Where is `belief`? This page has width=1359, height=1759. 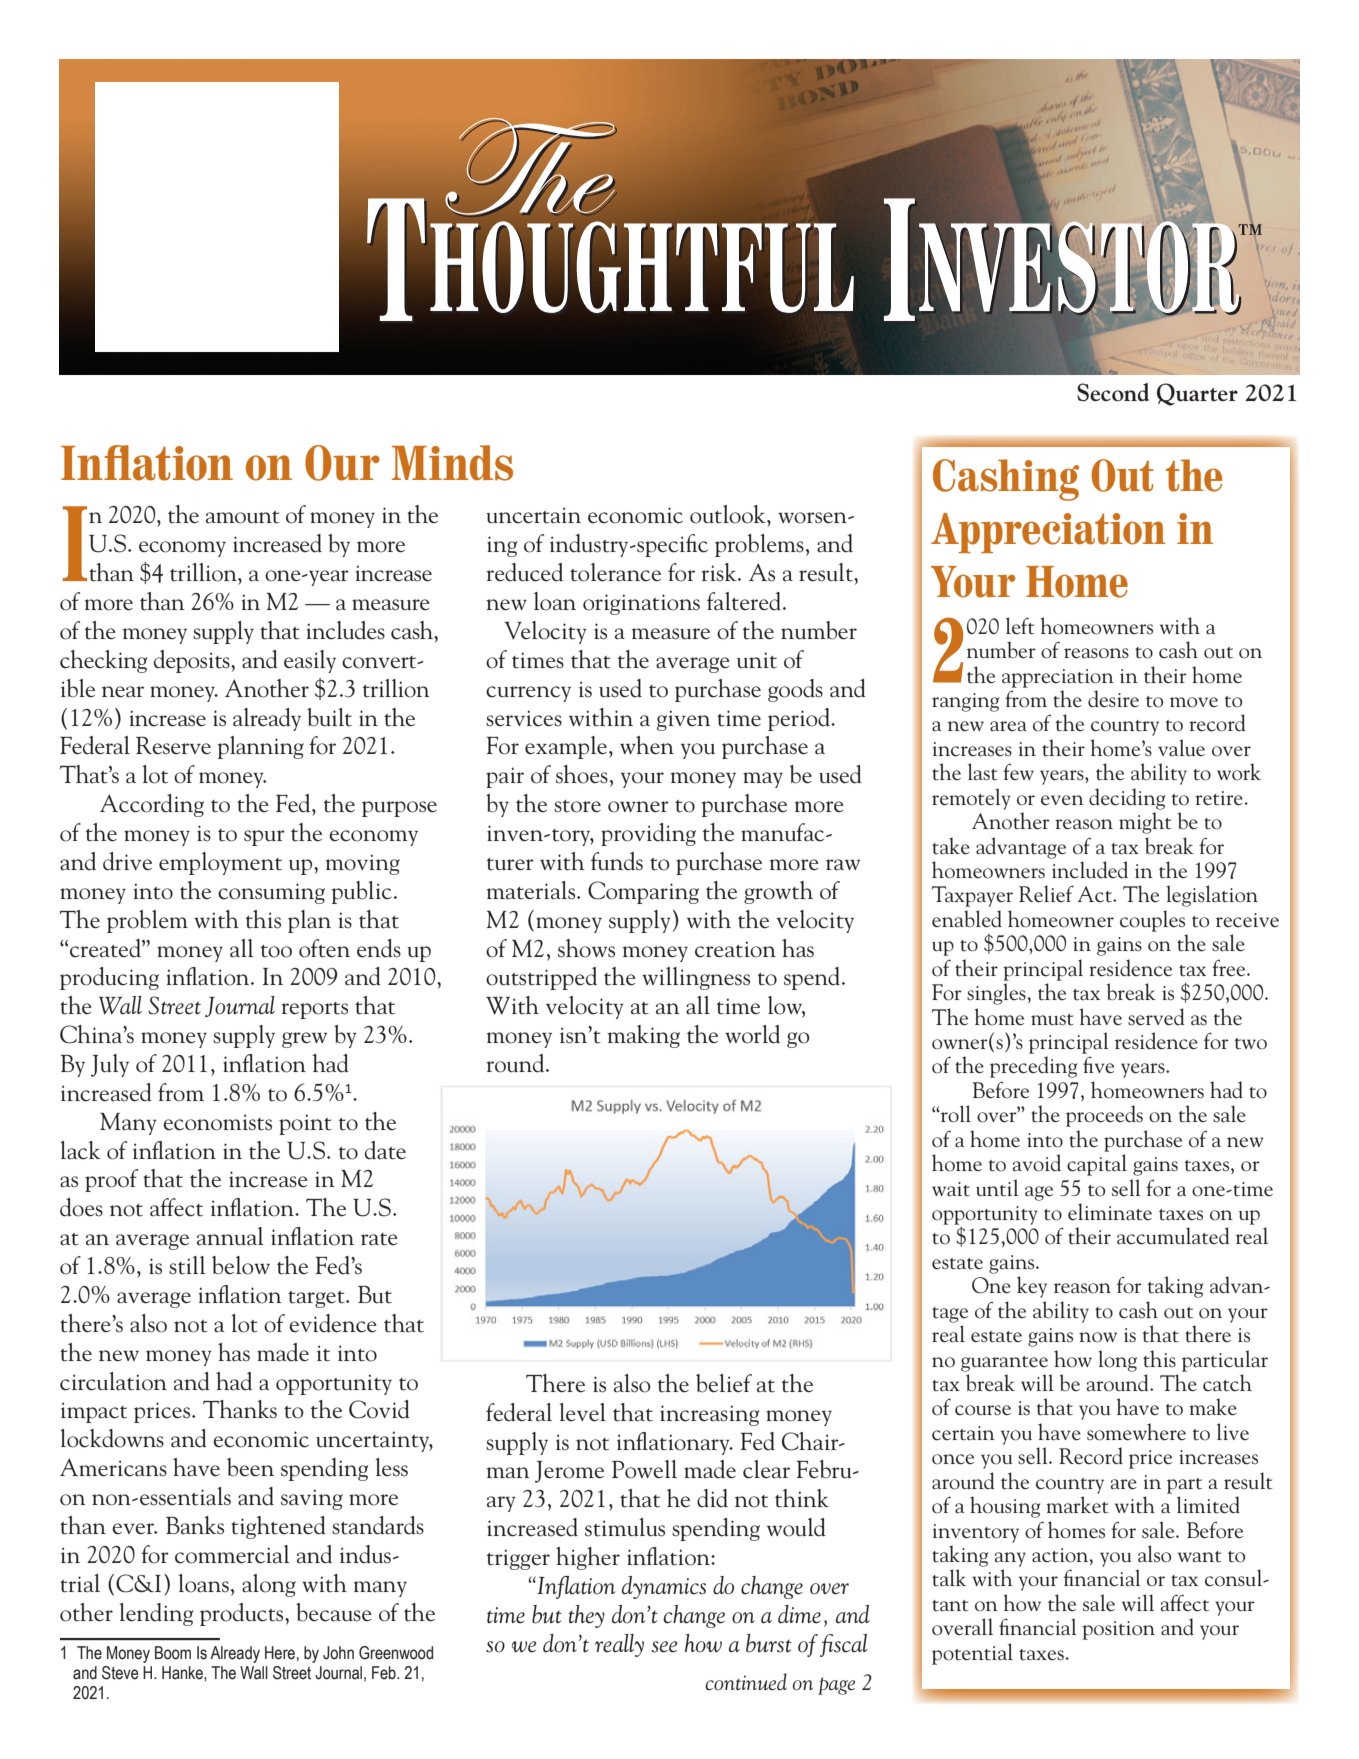
belief is located at coordinates (724, 1383).
